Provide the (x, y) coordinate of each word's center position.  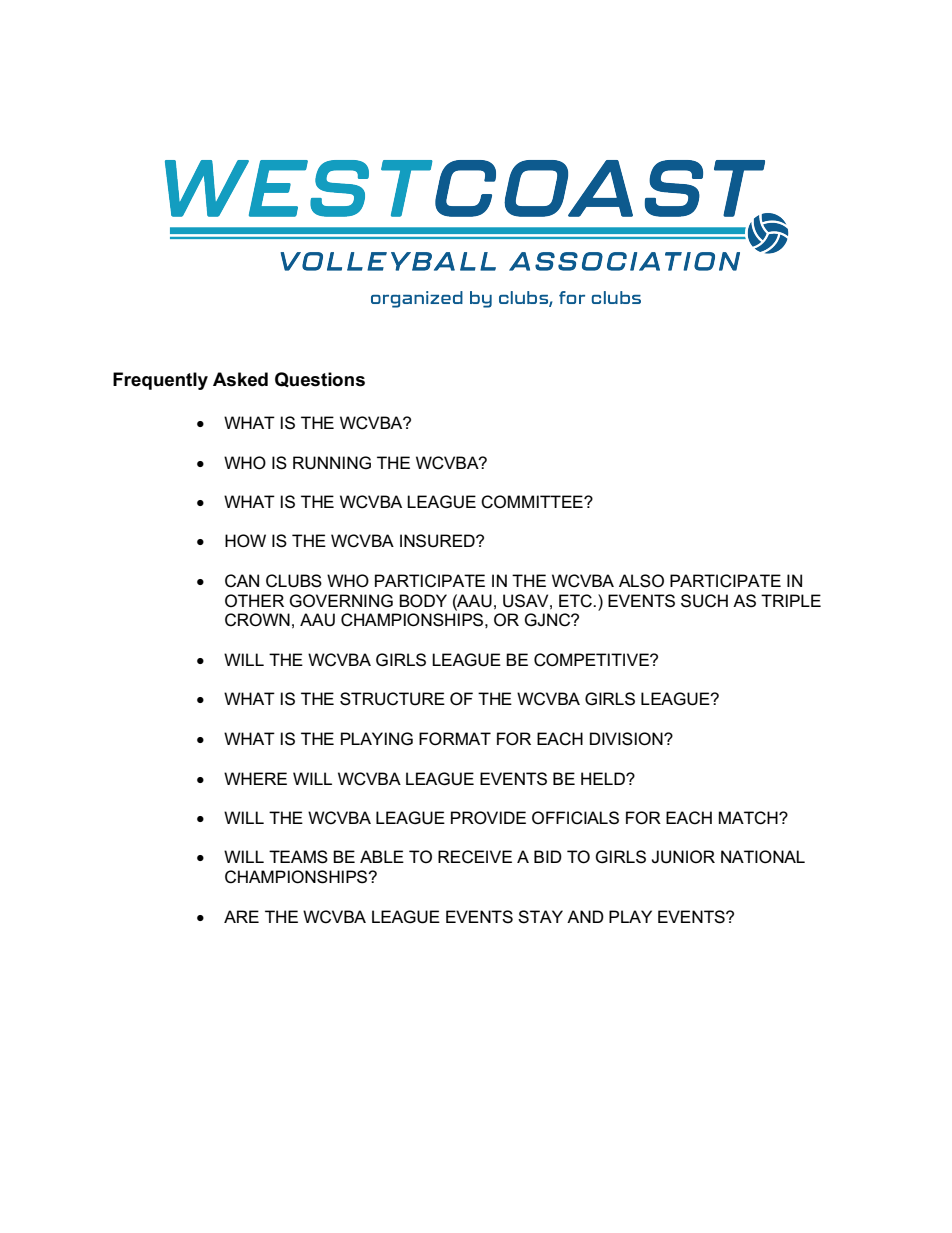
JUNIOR (683, 857)
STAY (540, 917)
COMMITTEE (533, 502)
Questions (320, 379)
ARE (241, 916)
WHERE (255, 778)
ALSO (641, 581)
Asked (240, 379)
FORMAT (455, 739)
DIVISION (627, 739)
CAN (242, 581)
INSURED (438, 541)
